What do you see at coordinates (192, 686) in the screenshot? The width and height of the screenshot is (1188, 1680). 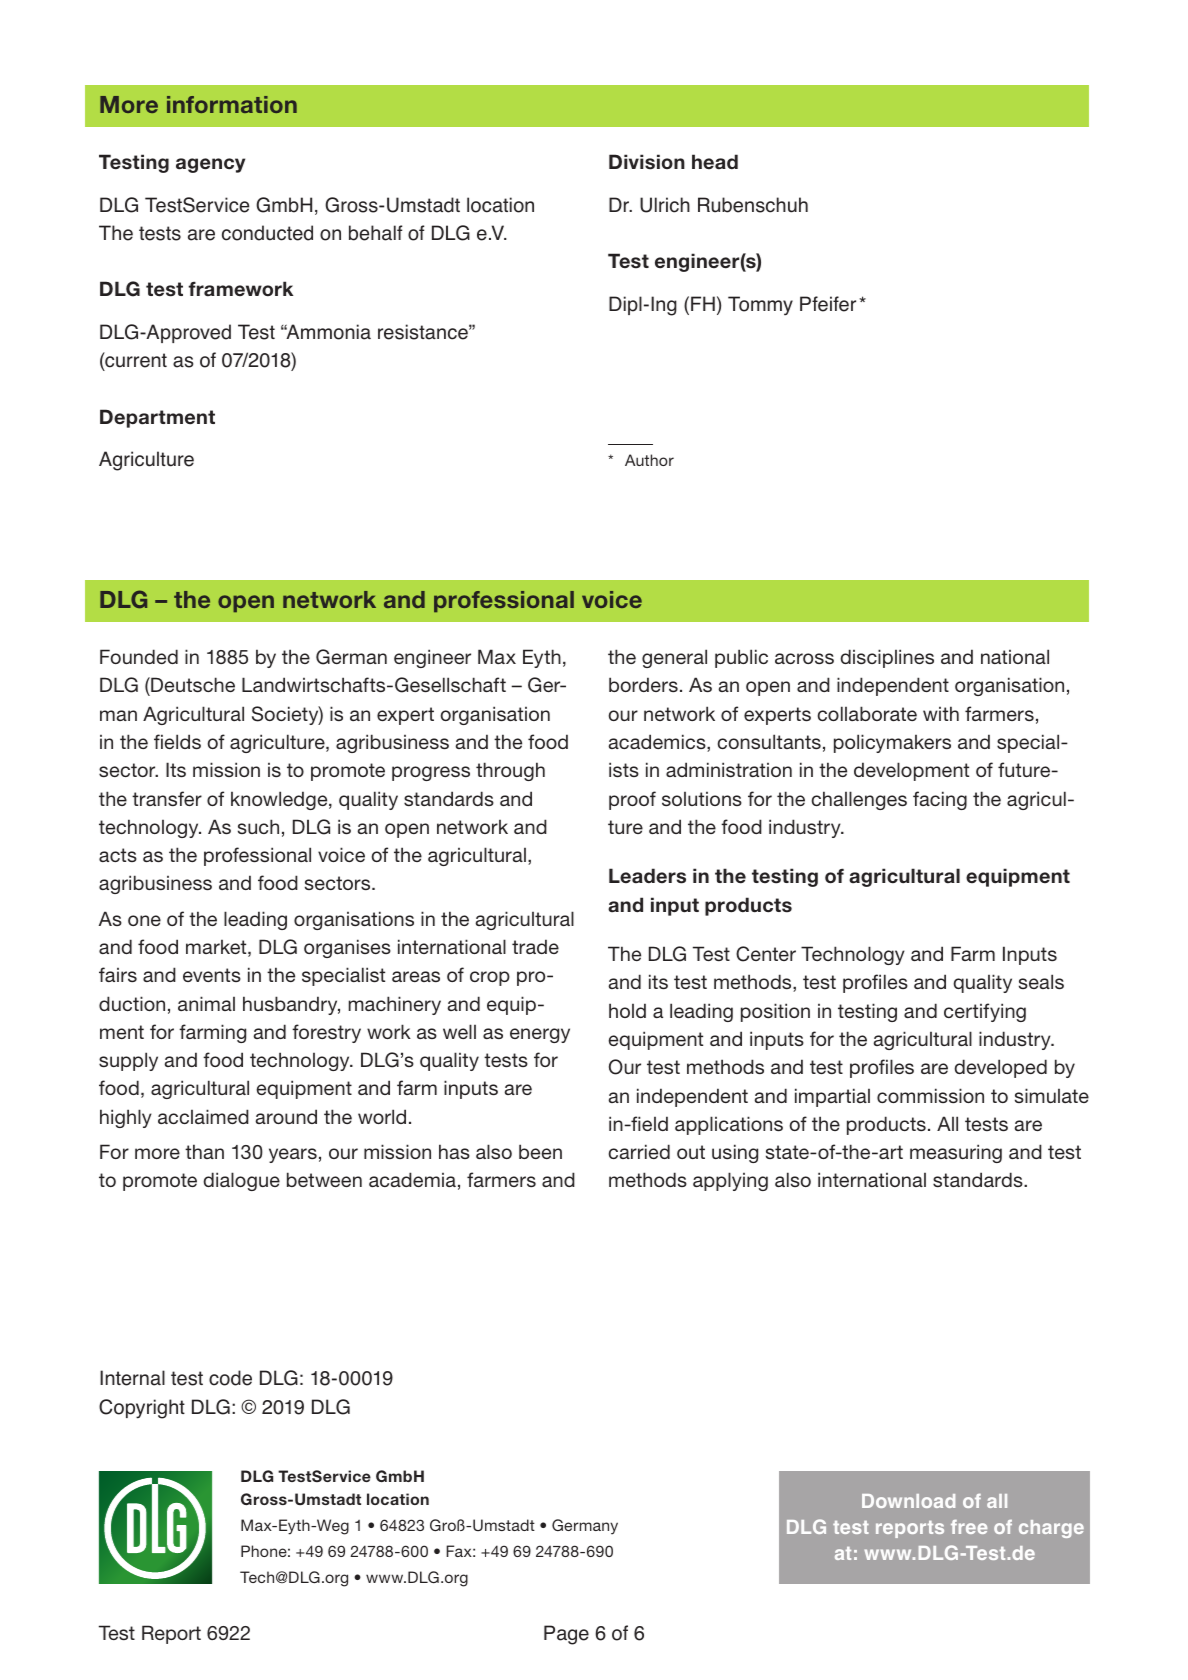 I see `Deutsche` at bounding box center [192, 686].
